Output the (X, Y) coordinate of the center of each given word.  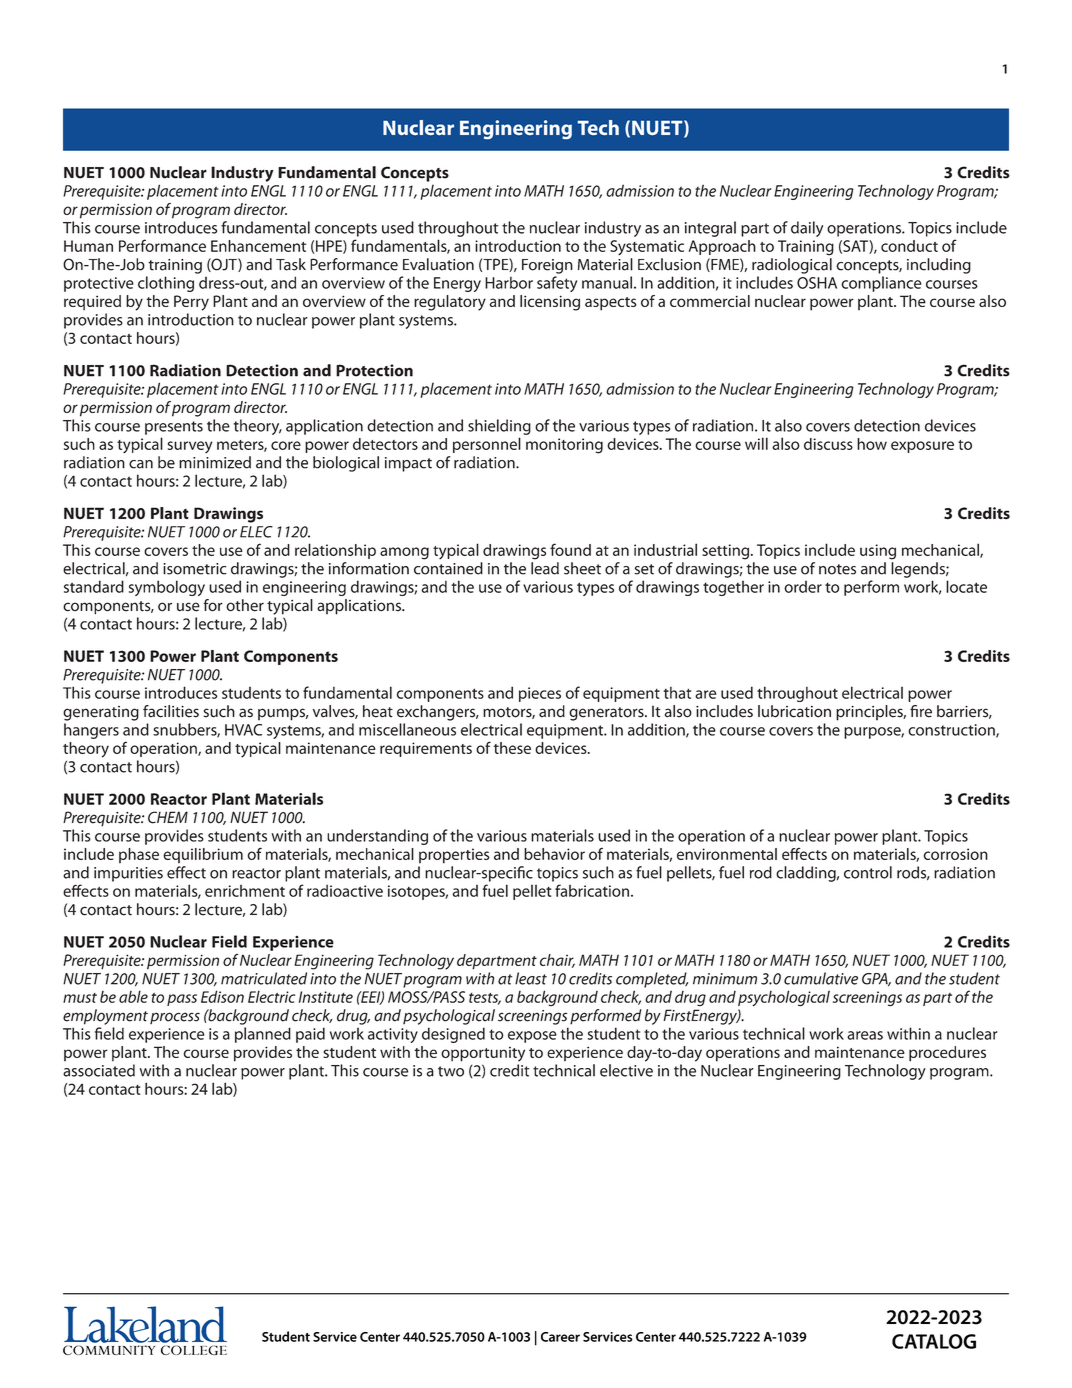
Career (560, 1337)
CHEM (168, 817)
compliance (881, 284)
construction (952, 731)
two (451, 1071)
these (512, 748)
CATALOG (934, 1341)
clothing (166, 284)
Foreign (547, 266)
